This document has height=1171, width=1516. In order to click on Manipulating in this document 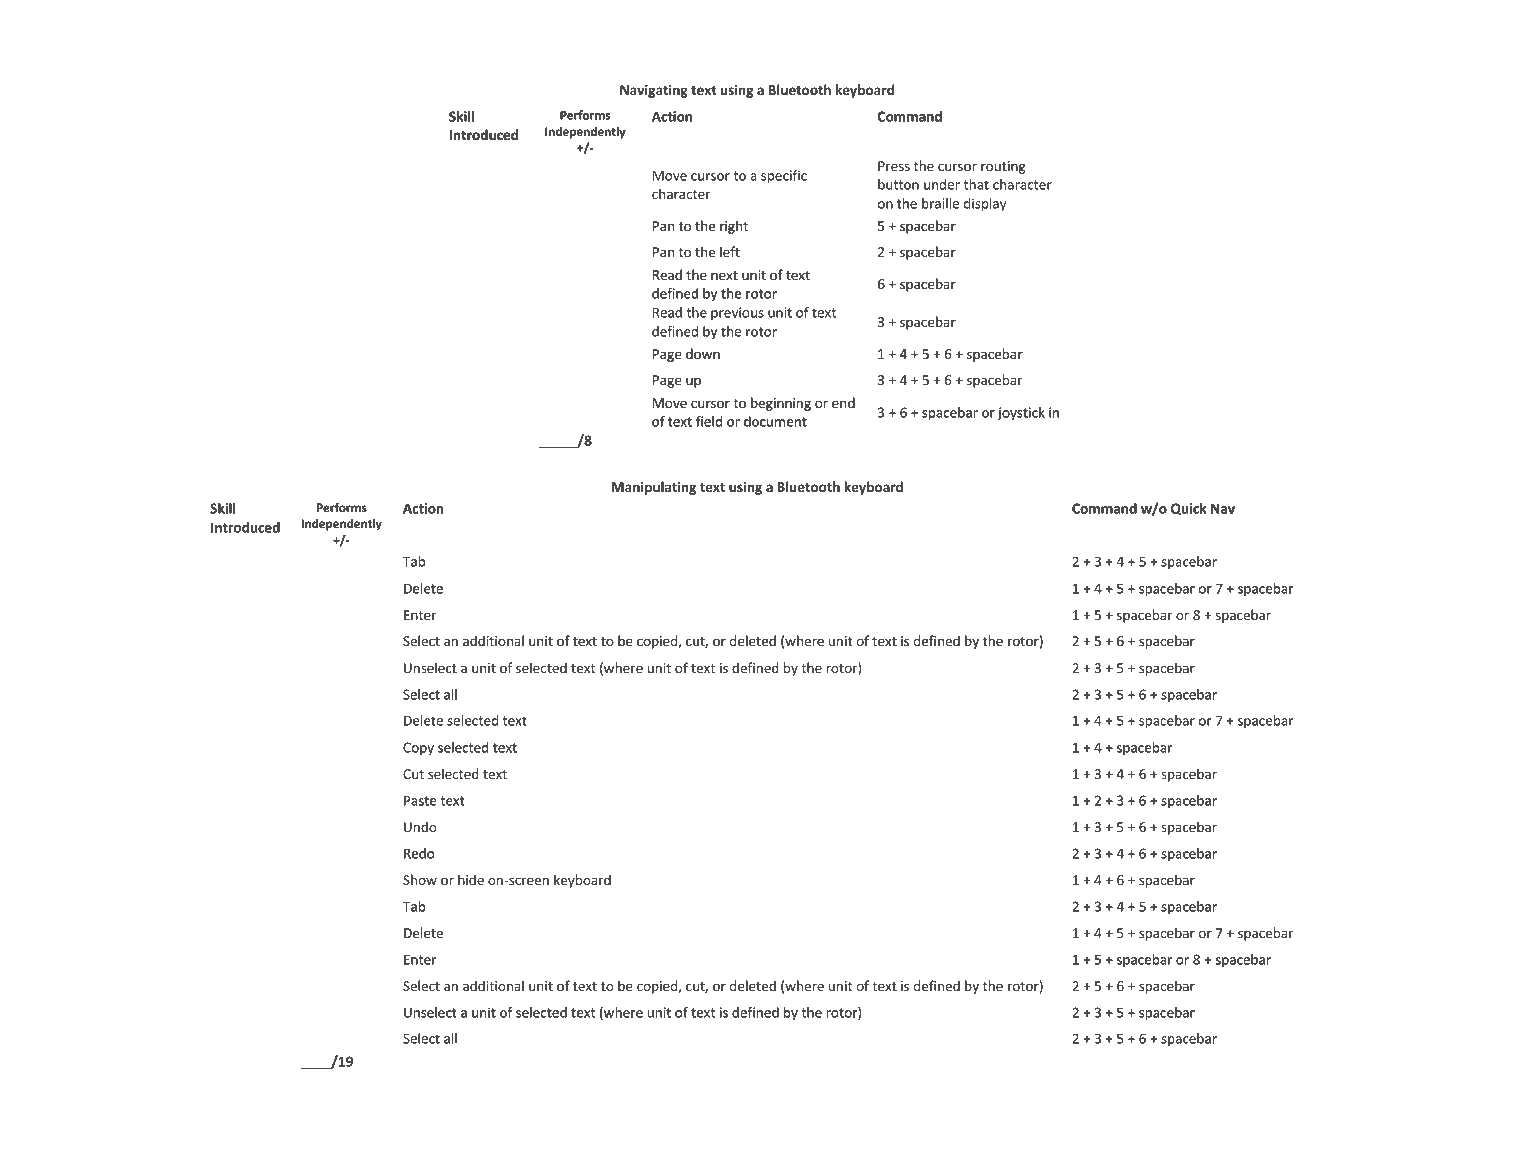, I will do `click(654, 488)`.
